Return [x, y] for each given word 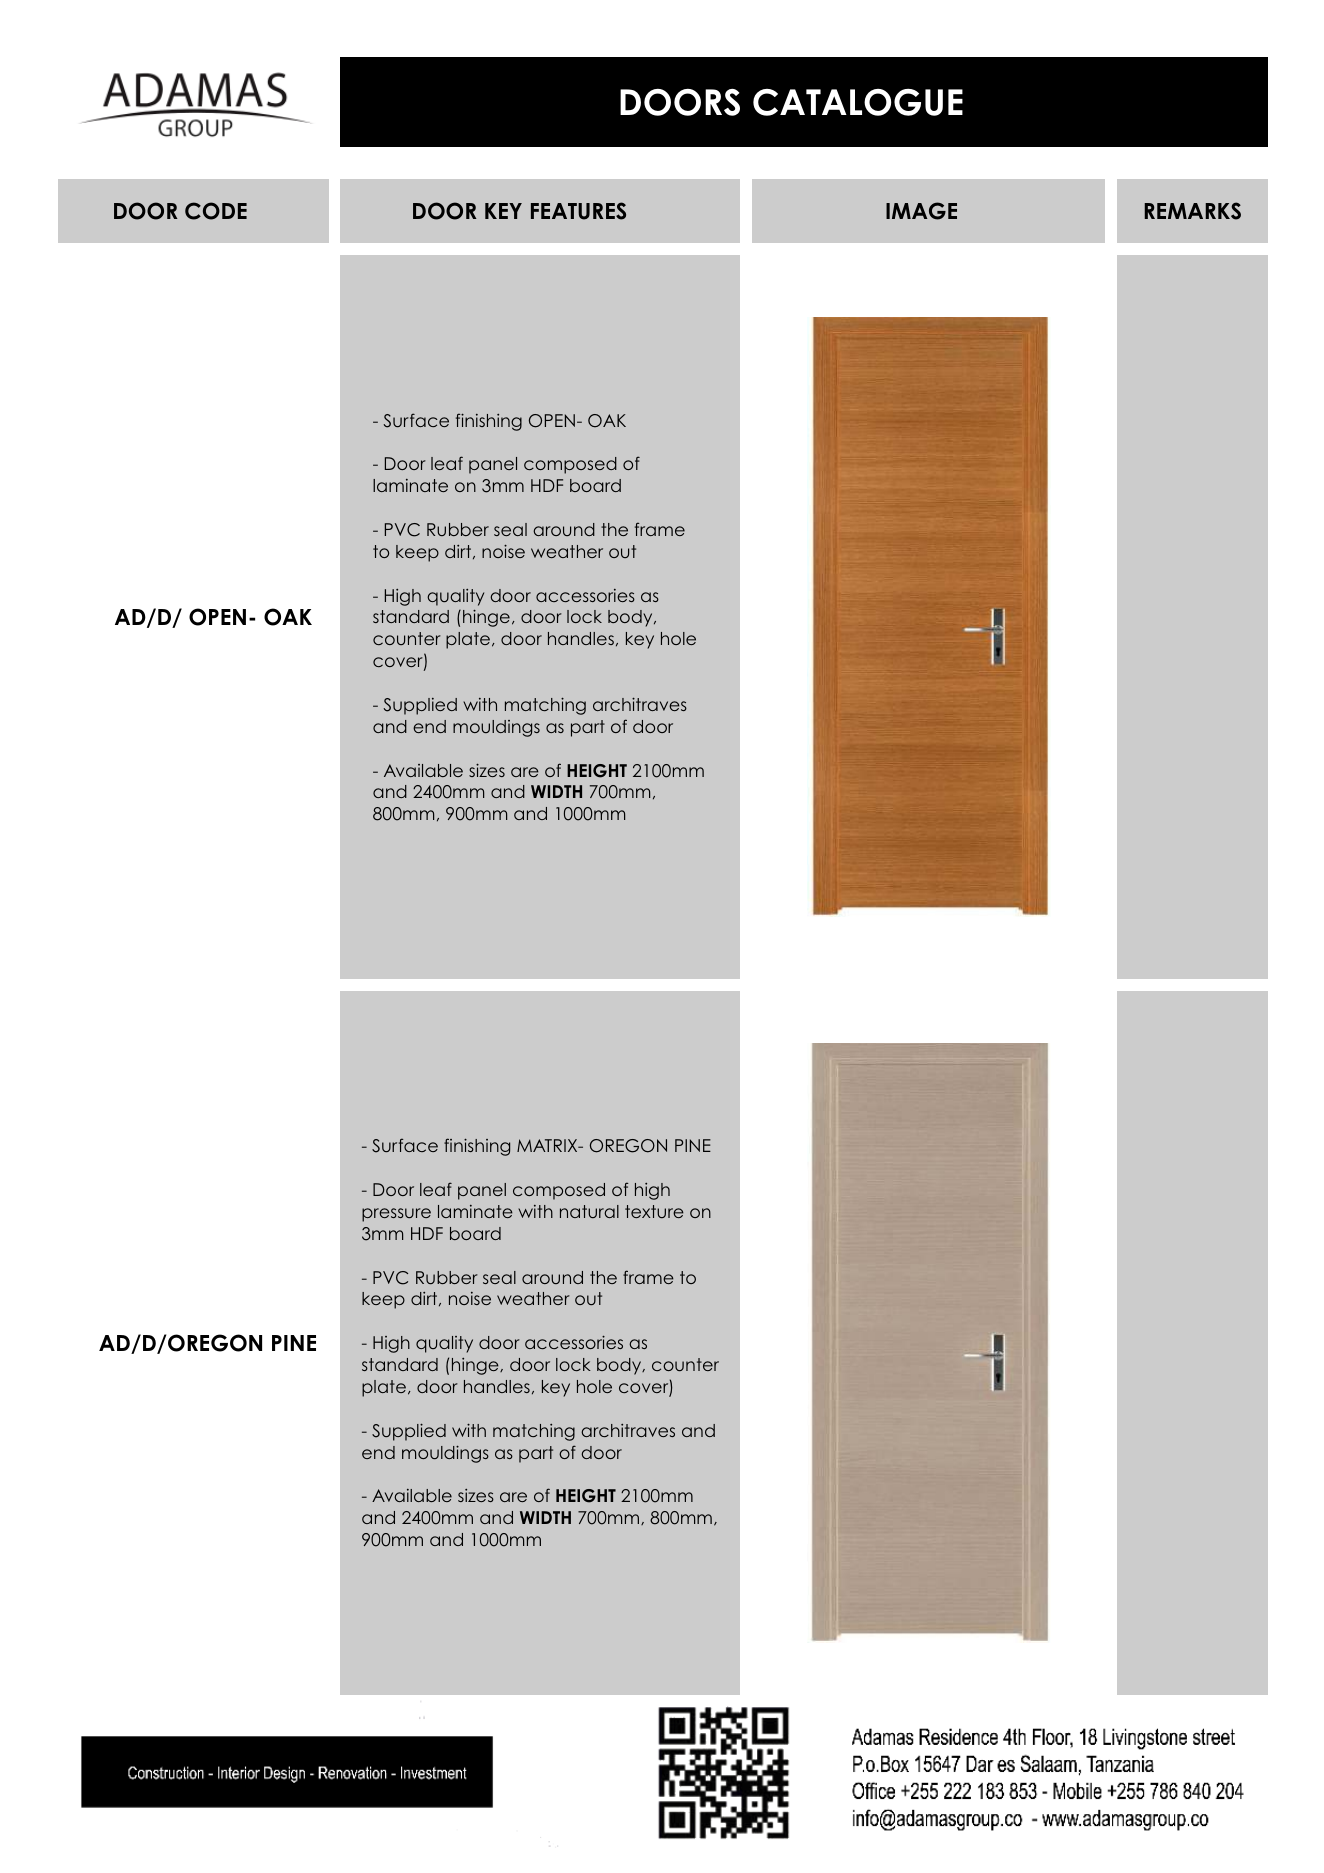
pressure [396, 1215]
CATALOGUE [858, 102]
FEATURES [578, 211]
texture [654, 1211]
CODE [216, 211]
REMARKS [1193, 211]
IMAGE [921, 211]
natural [589, 1211]
